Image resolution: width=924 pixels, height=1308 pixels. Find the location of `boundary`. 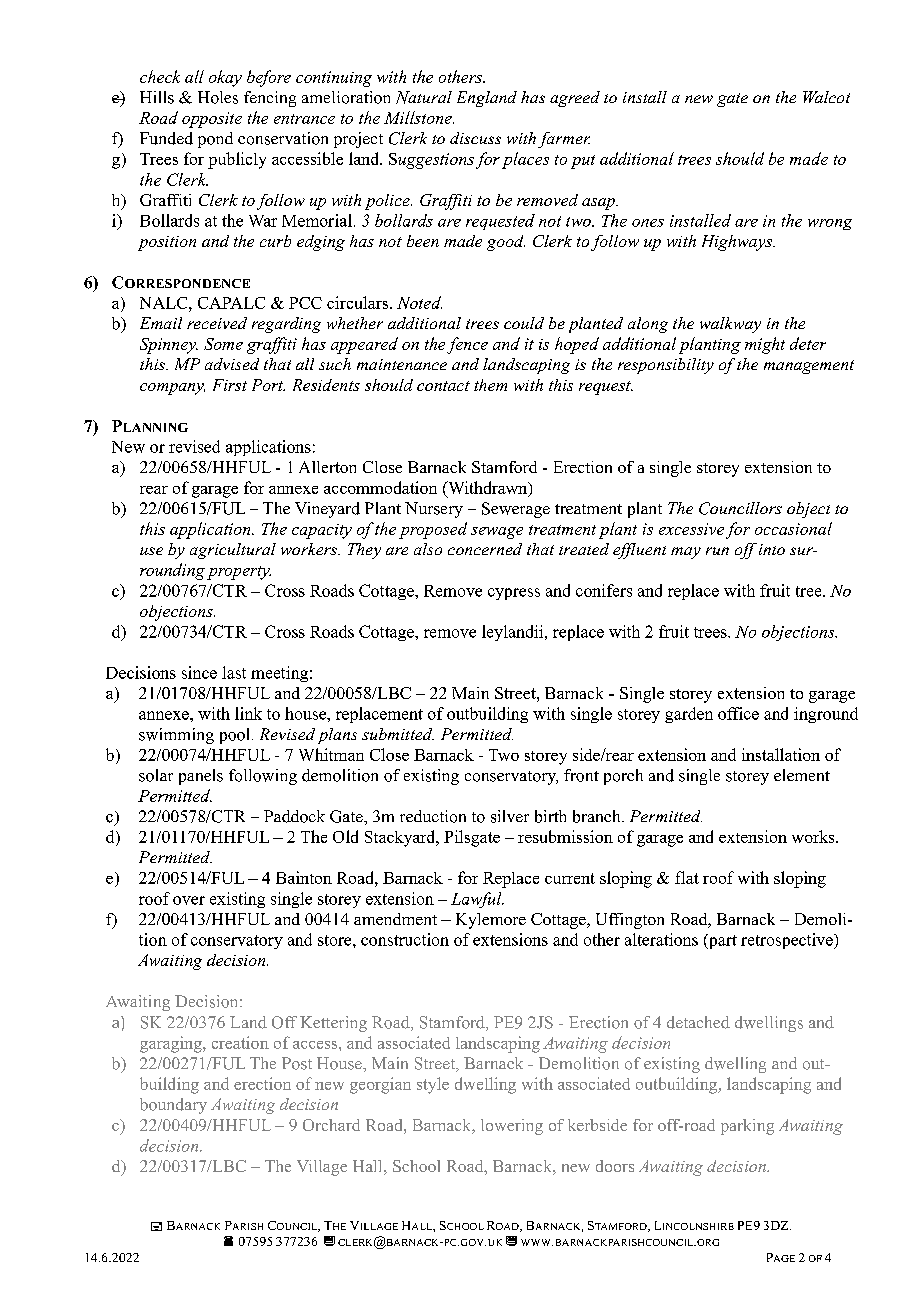

boundary is located at coordinates (173, 1106).
